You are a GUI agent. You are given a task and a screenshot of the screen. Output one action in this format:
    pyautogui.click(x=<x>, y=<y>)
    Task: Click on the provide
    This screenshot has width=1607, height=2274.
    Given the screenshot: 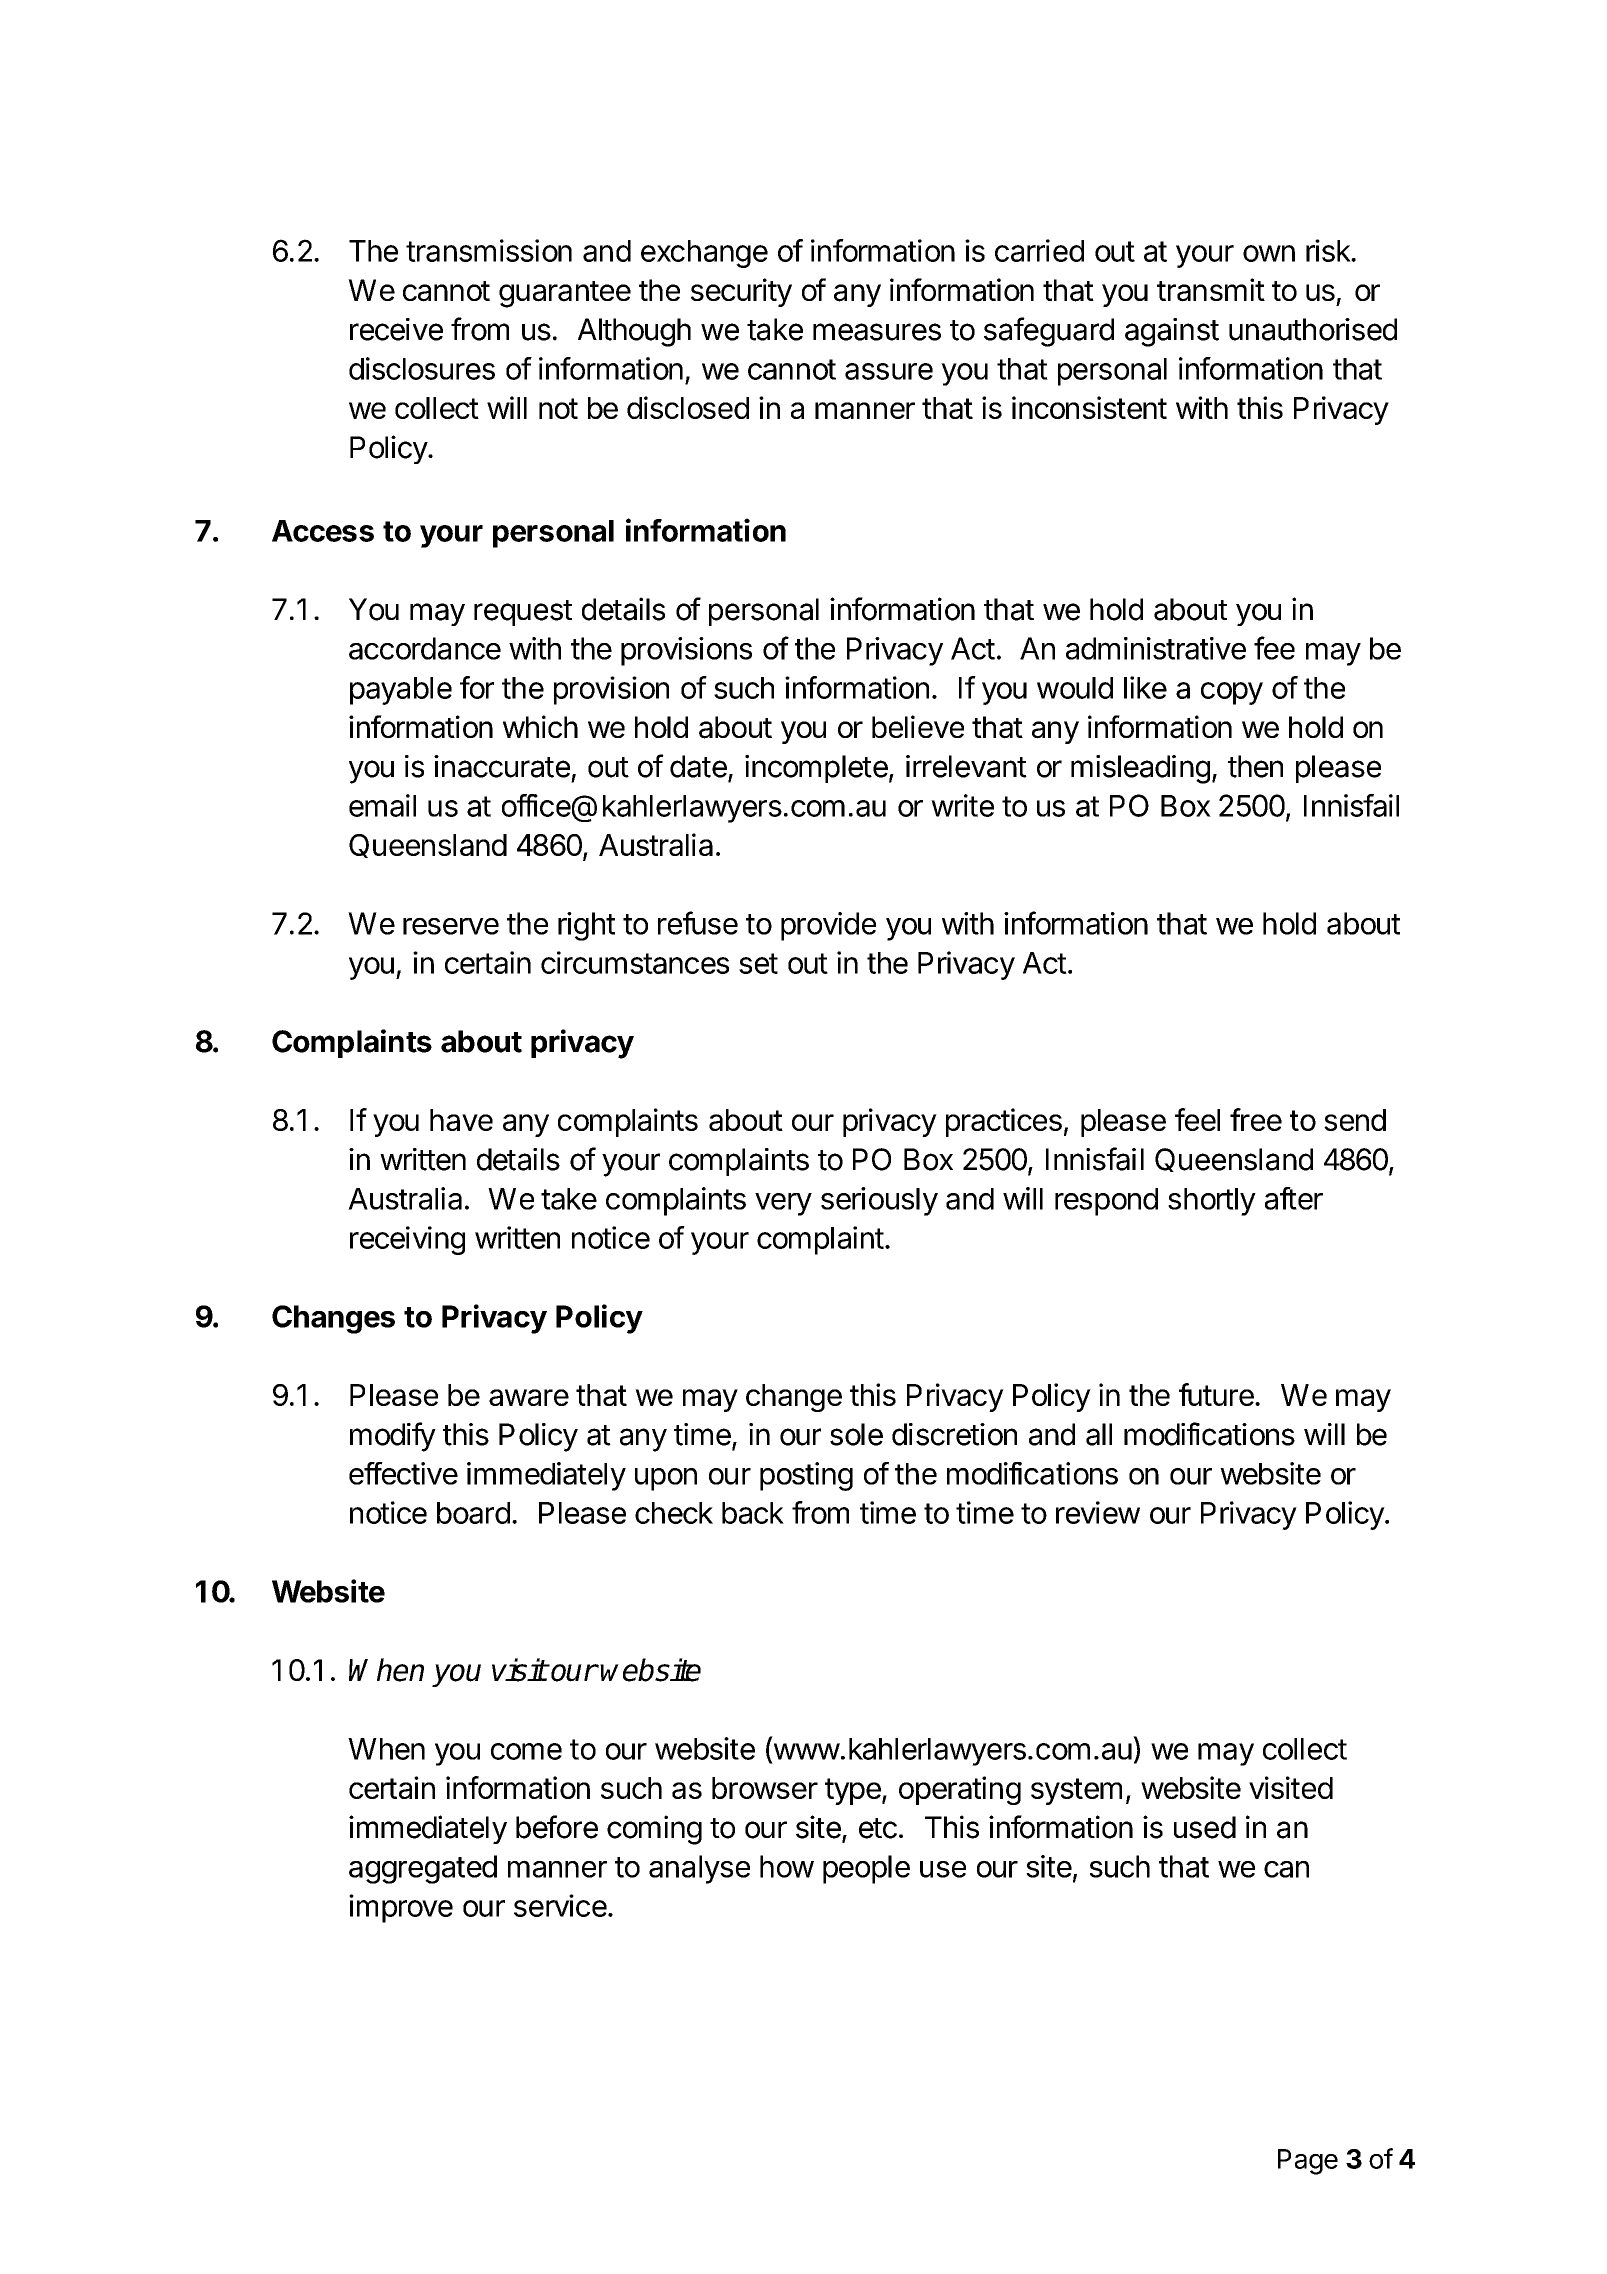 What is the action you would take?
    pyautogui.click(x=828, y=926)
